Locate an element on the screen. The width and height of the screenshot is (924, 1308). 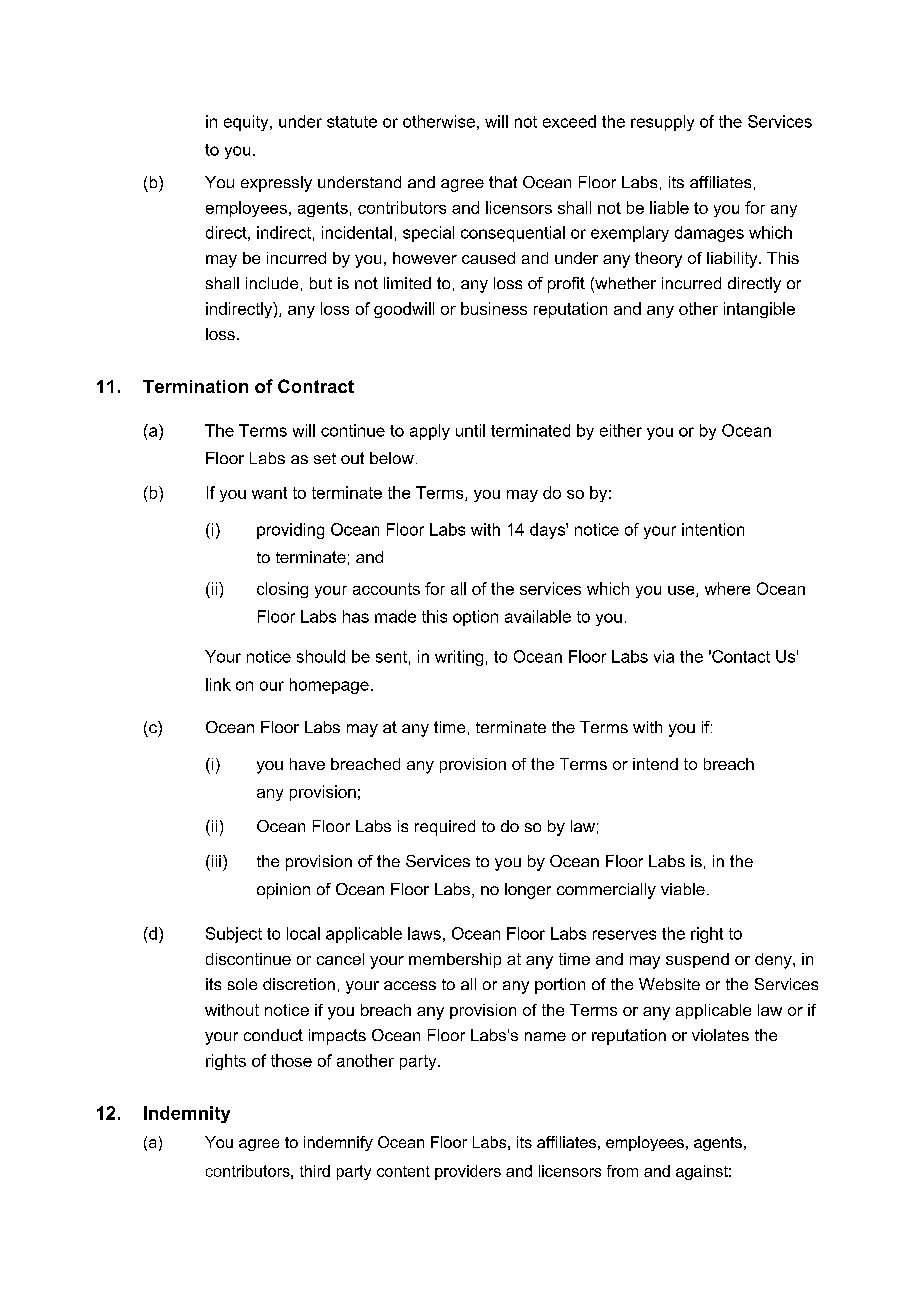
resupply is located at coordinates (662, 123).
